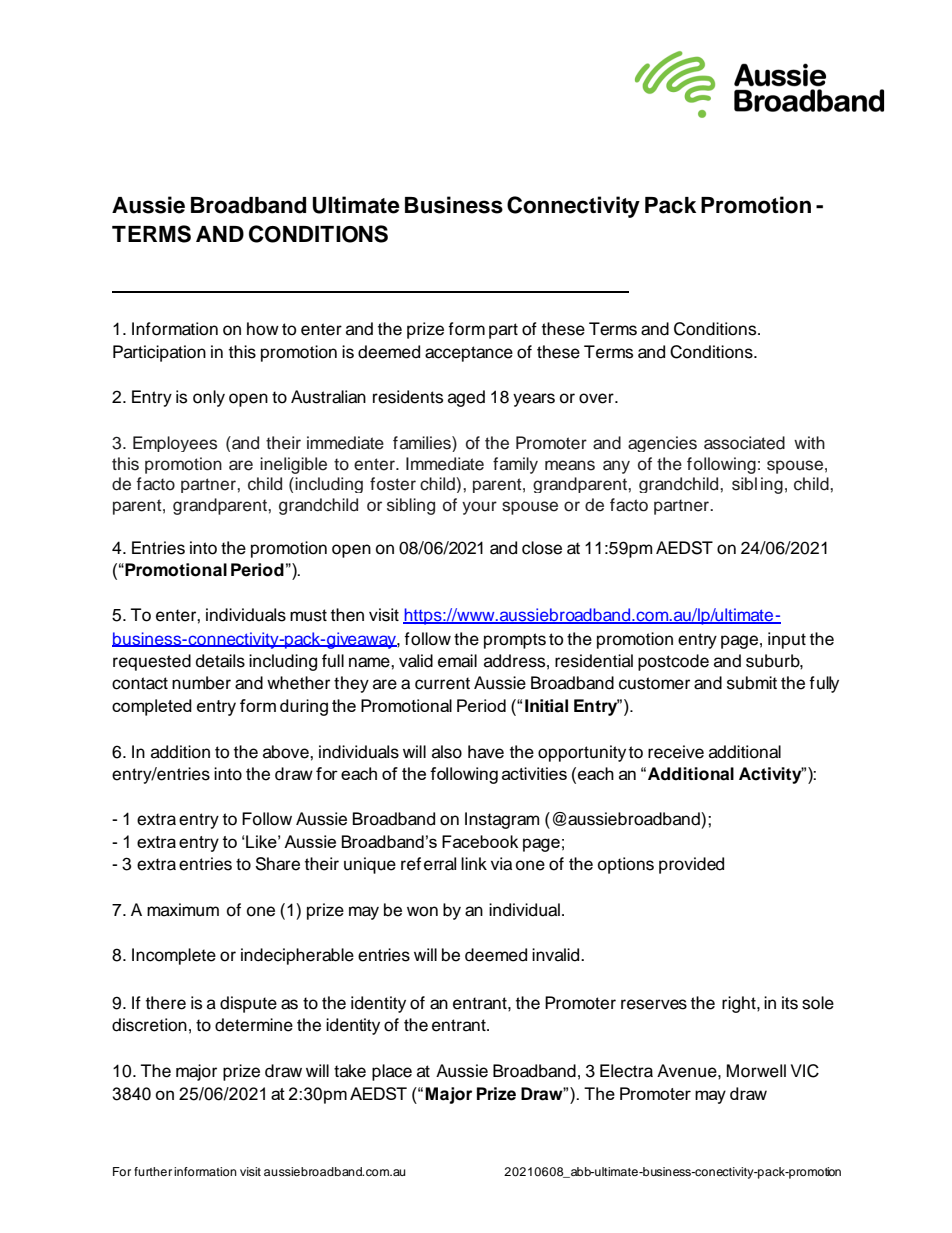 This image has width=952, height=1233. I want to click on have, so click(486, 752).
